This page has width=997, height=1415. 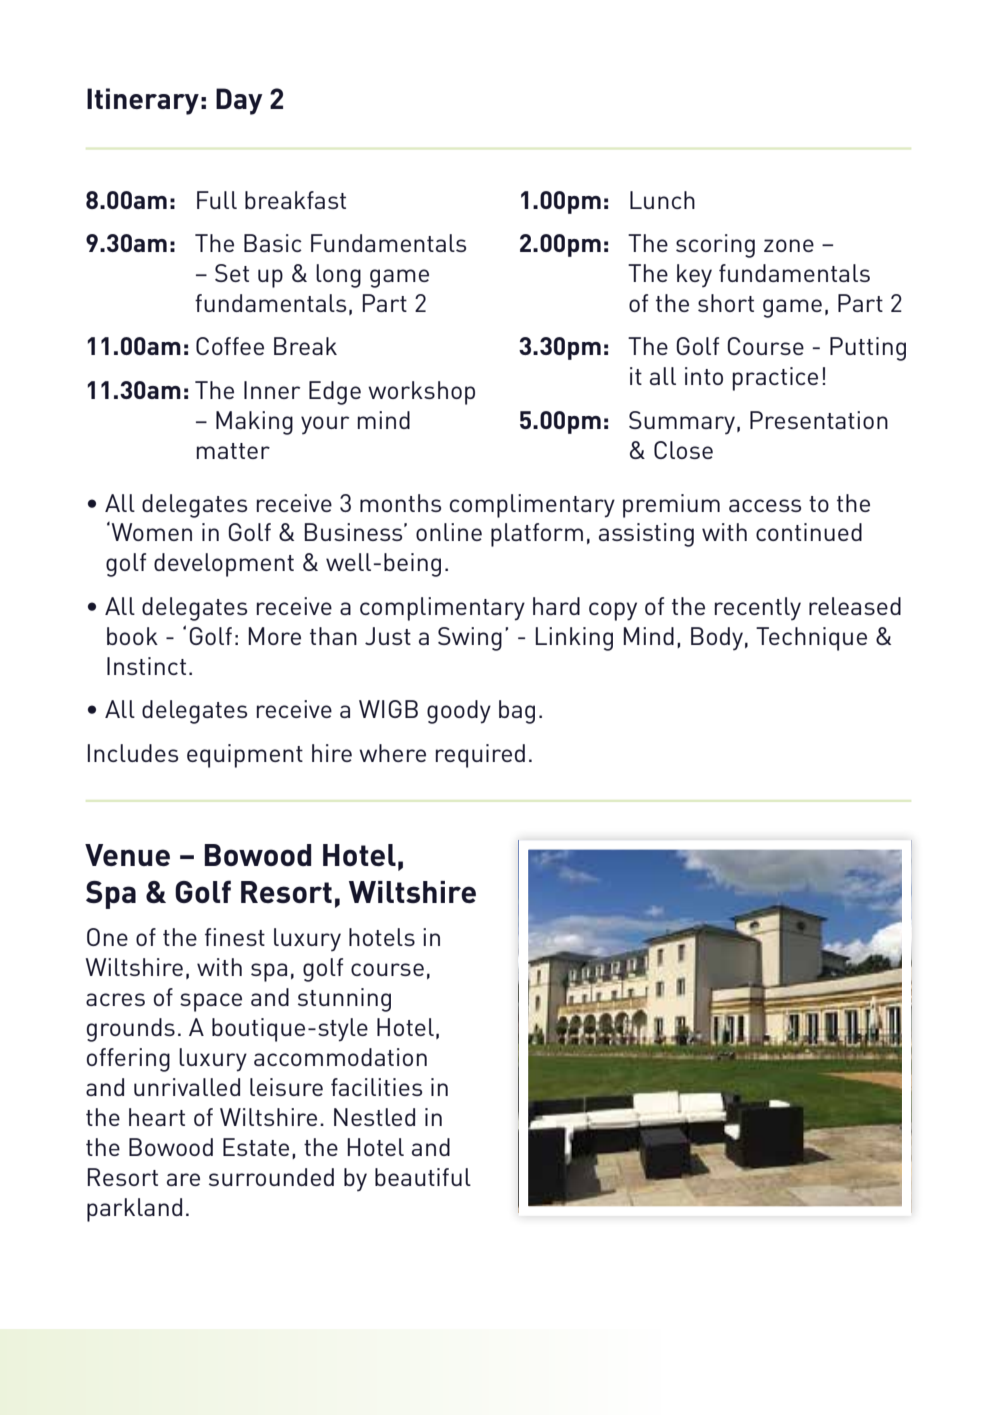 I want to click on Swing, so click(x=470, y=639).
